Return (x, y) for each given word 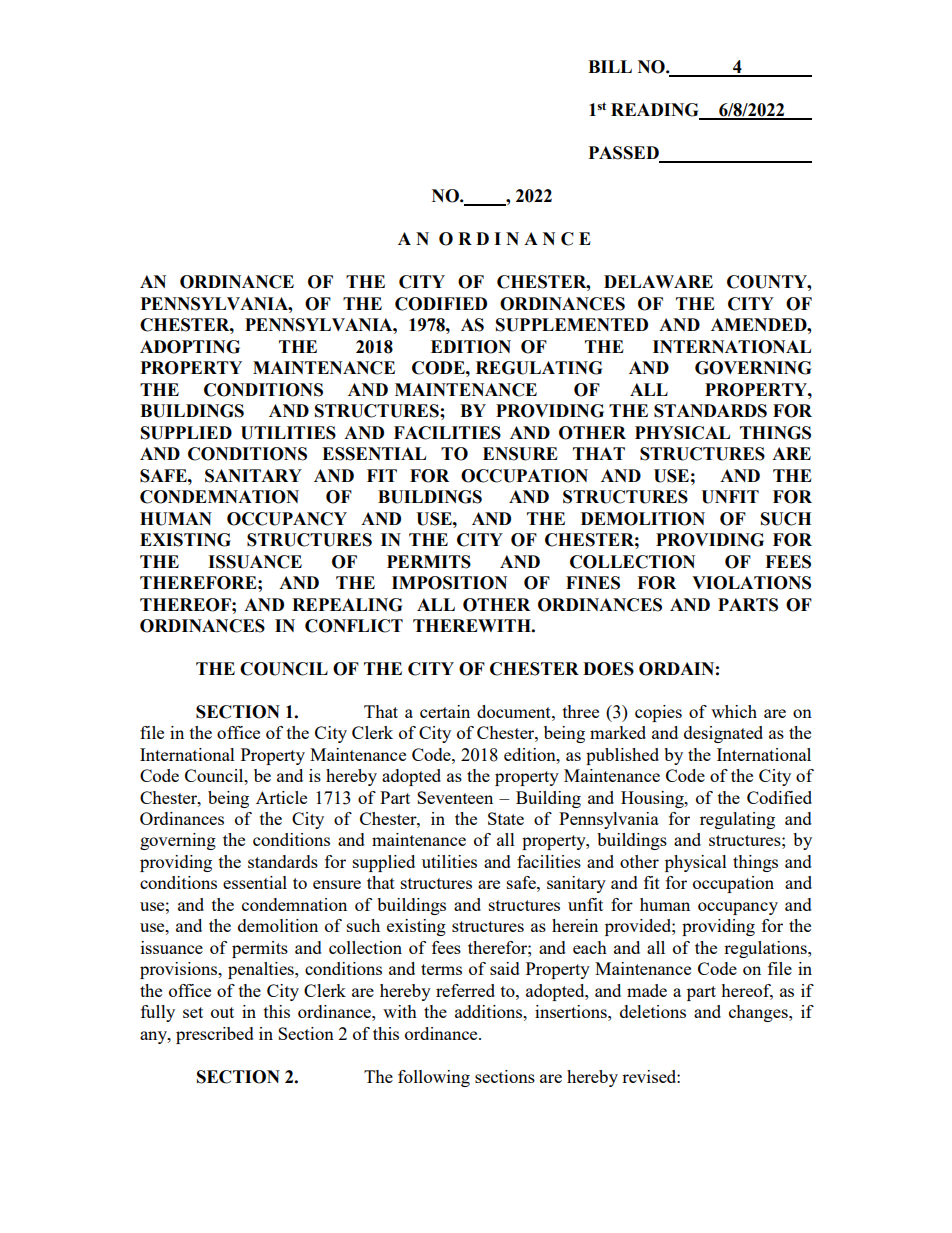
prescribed (215, 1035)
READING (656, 111)
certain (445, 711)
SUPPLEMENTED (572, 325)
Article (281, 797)
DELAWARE (658, 281)
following (434, 1078)
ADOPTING (190, 347)
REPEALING (347, 605)
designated (723, 734)
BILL (610, 66)
